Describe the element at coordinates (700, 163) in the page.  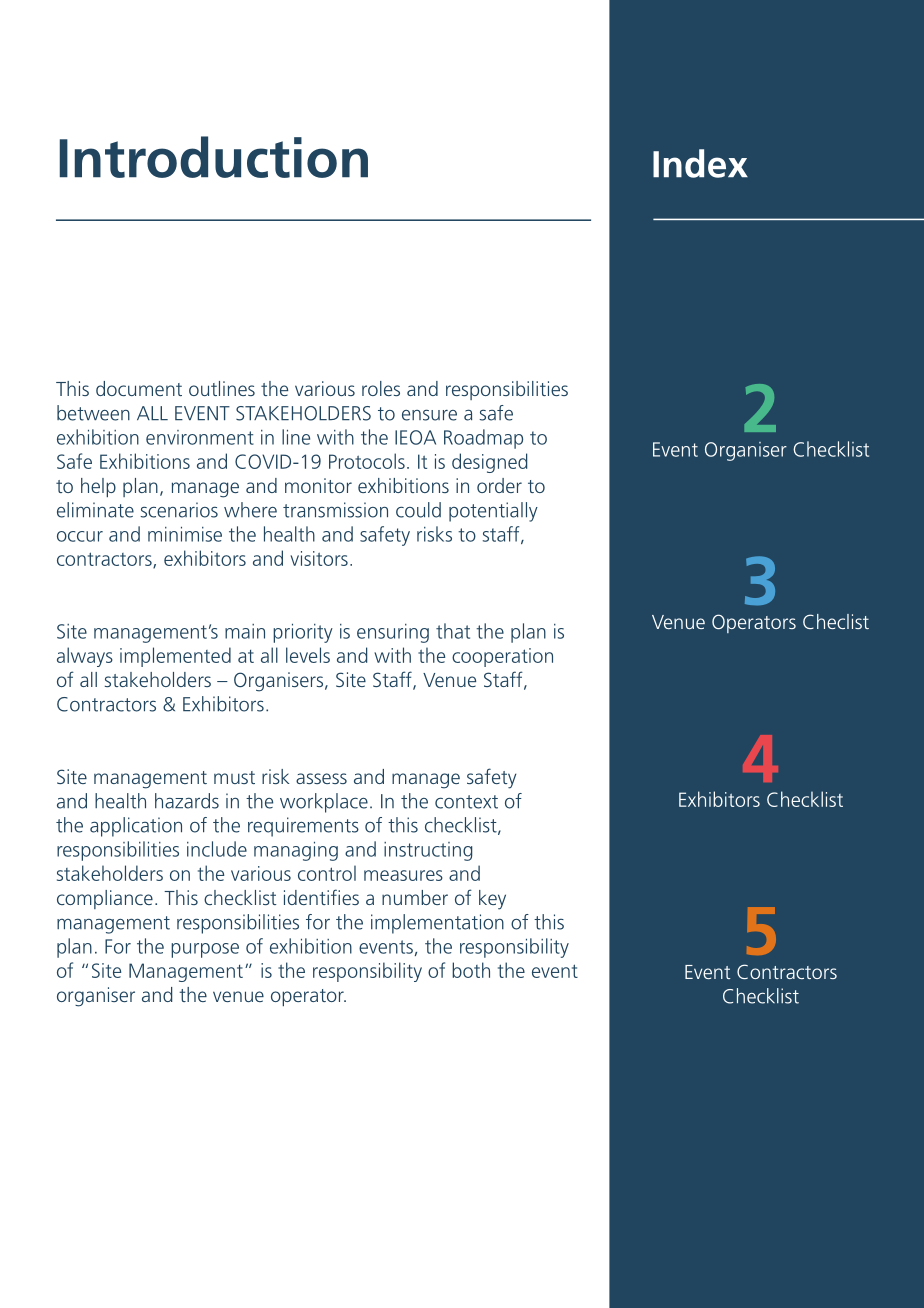
I see `Index` at that location.
